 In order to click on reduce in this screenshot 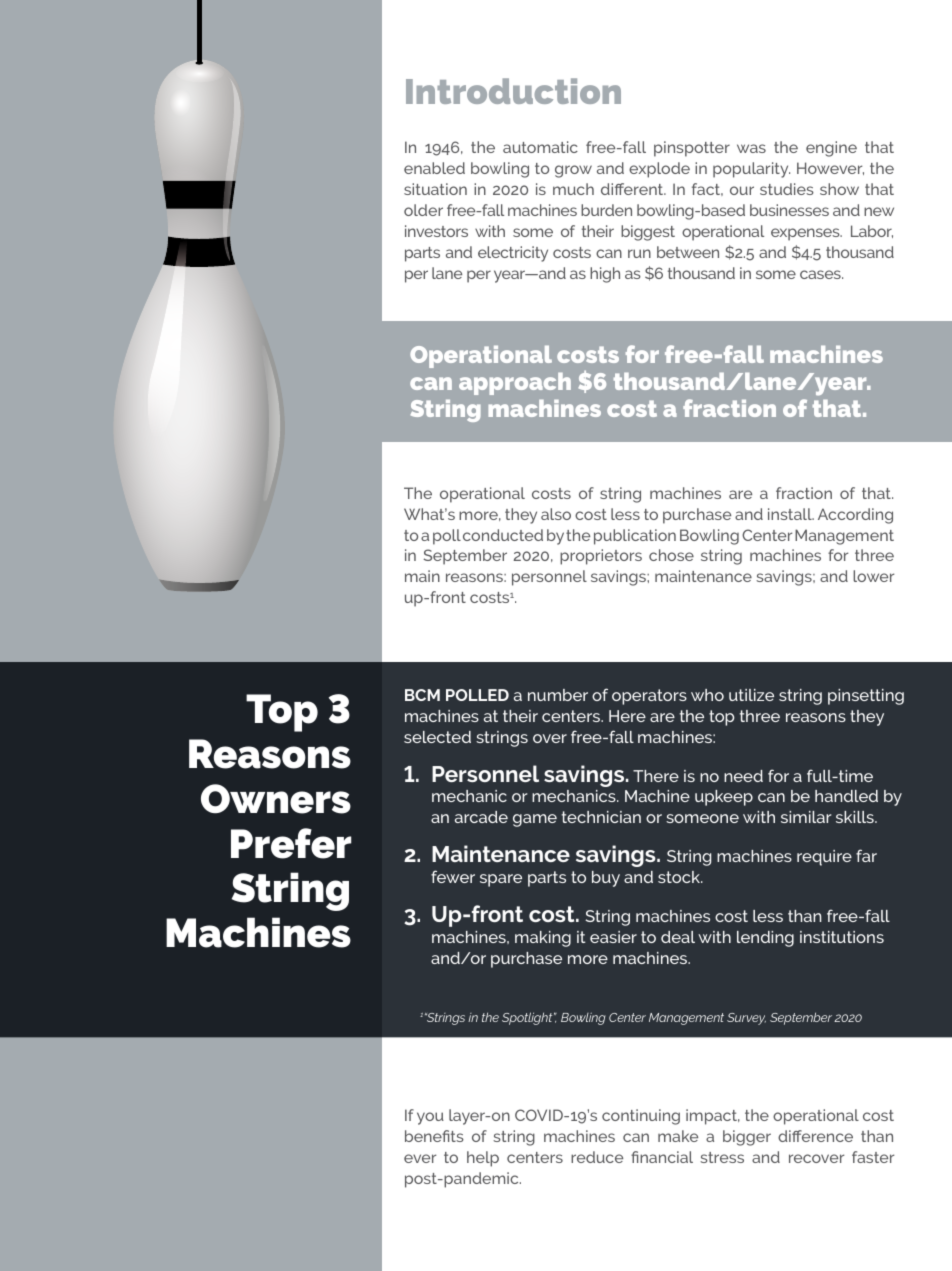, I will do `click(597, 1157)`.
